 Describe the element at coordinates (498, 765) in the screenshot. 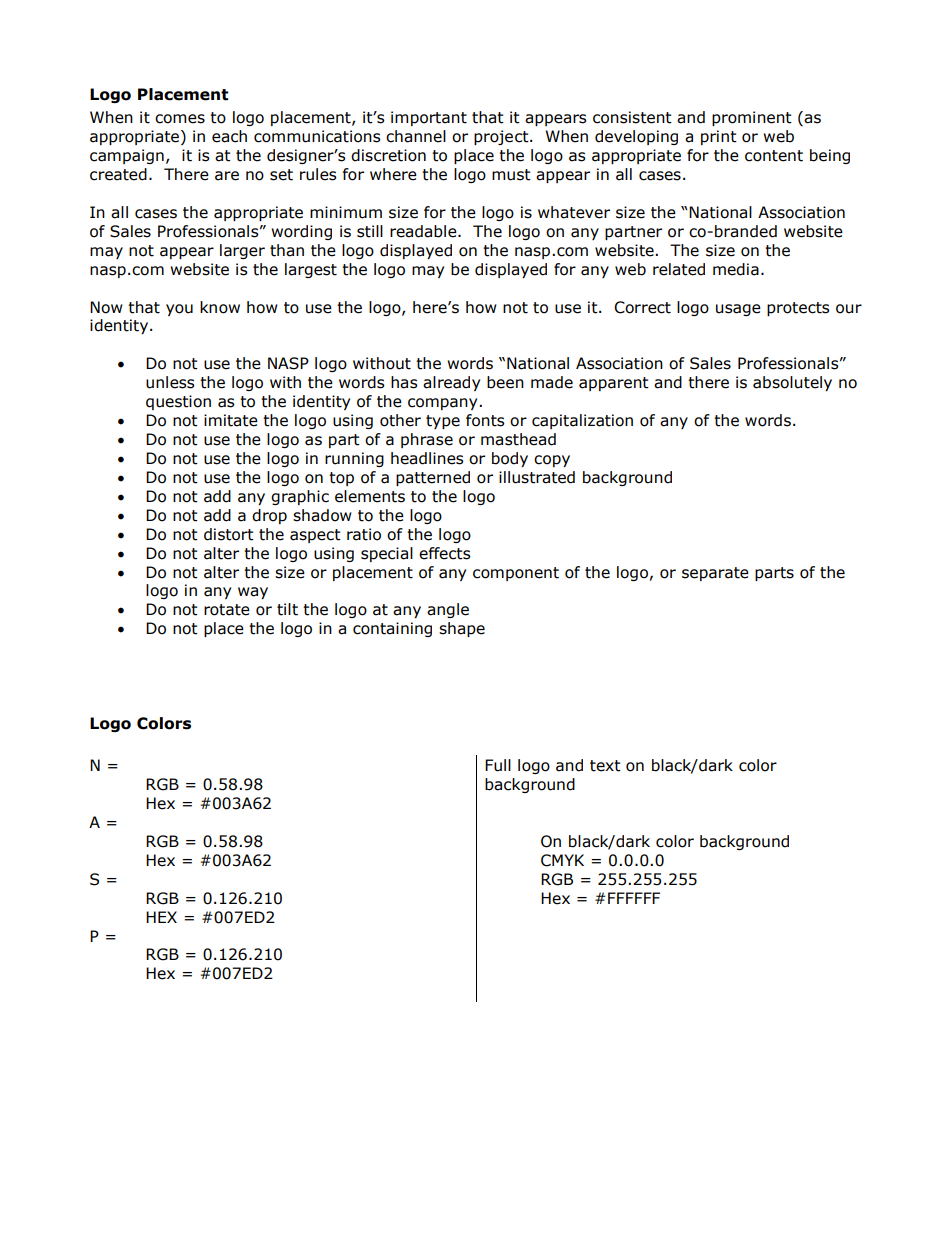

I see `Full` at that location.
